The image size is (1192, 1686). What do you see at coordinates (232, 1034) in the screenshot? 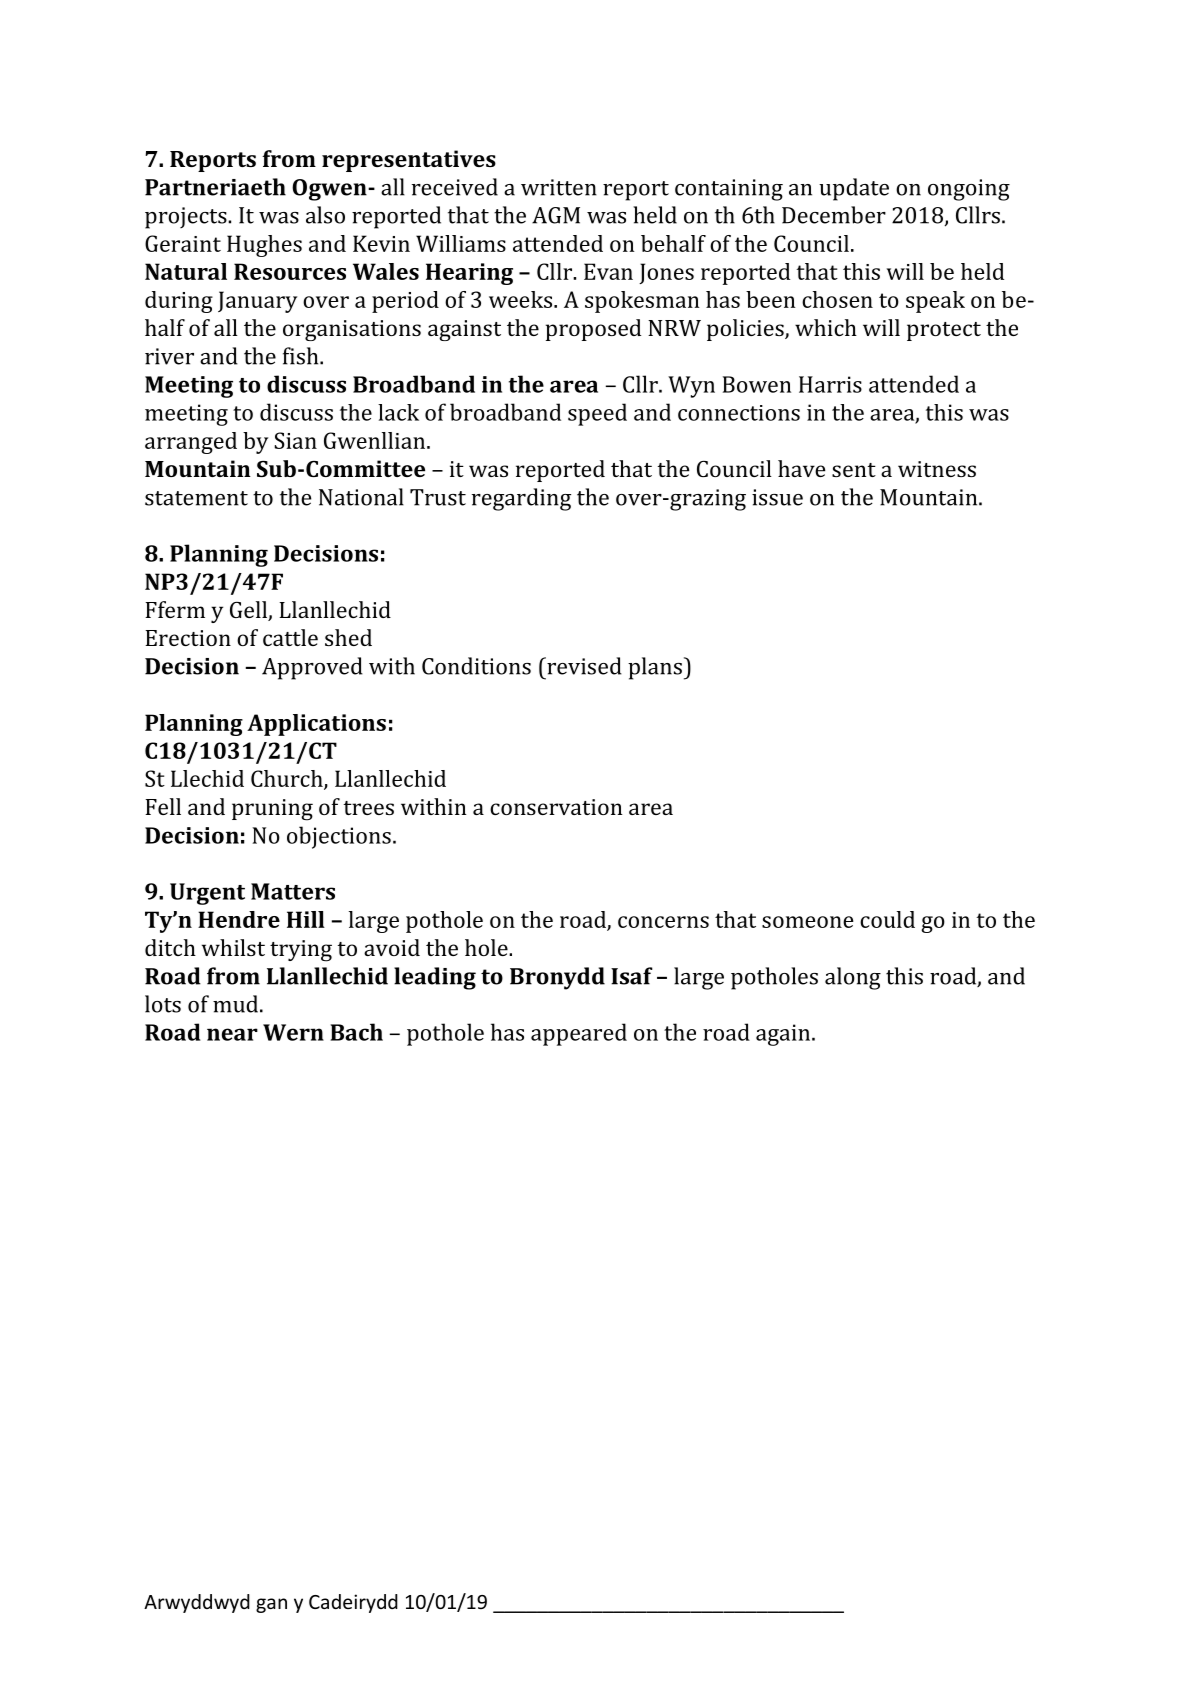
I see `near` at bounding box center [232, 1034].
